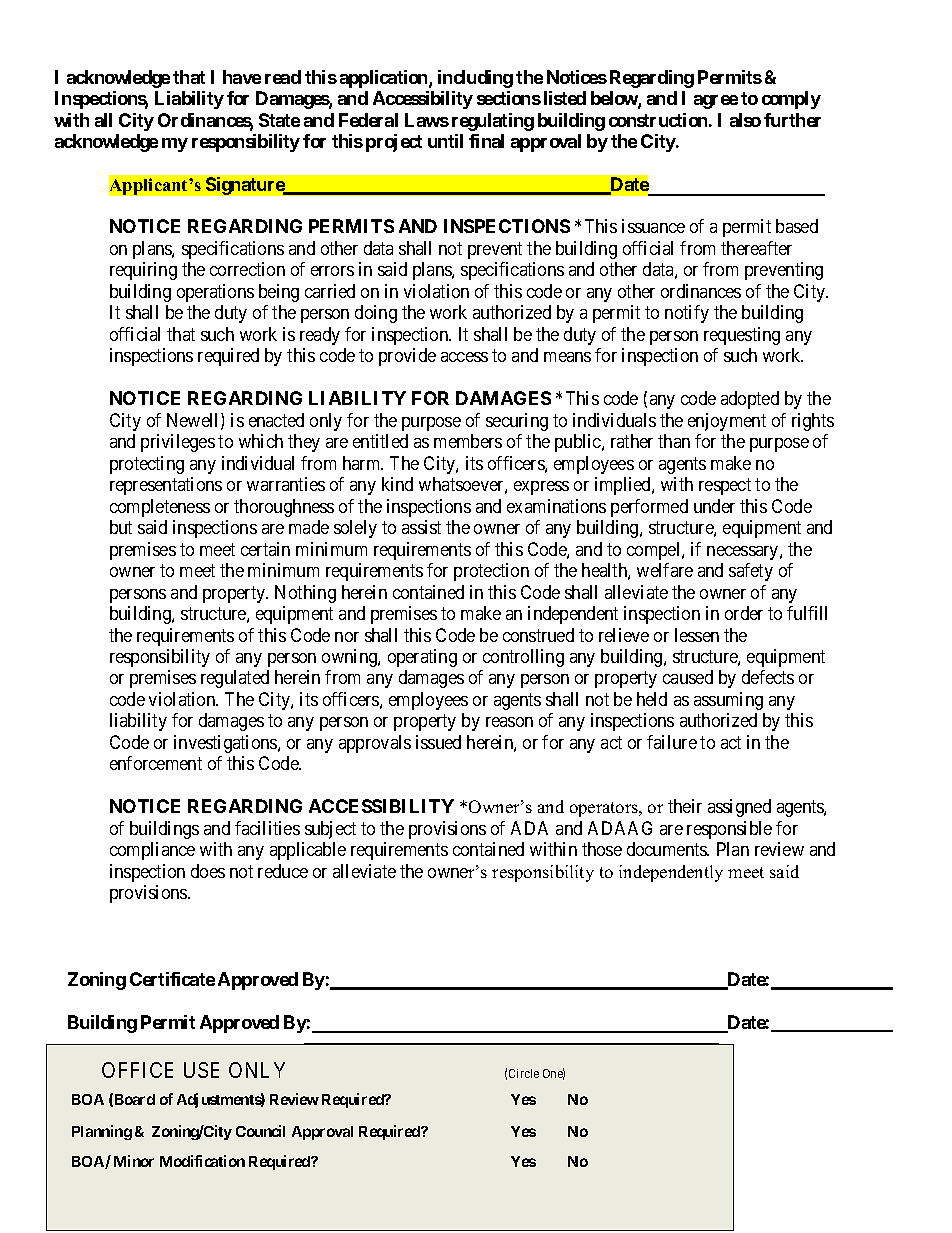 The width and height of the screenshot is (952, 1233). What do you see at coordinates (202, 1161) in the screenshot?
I see `Modification` at bounding box center [202, 1161].
